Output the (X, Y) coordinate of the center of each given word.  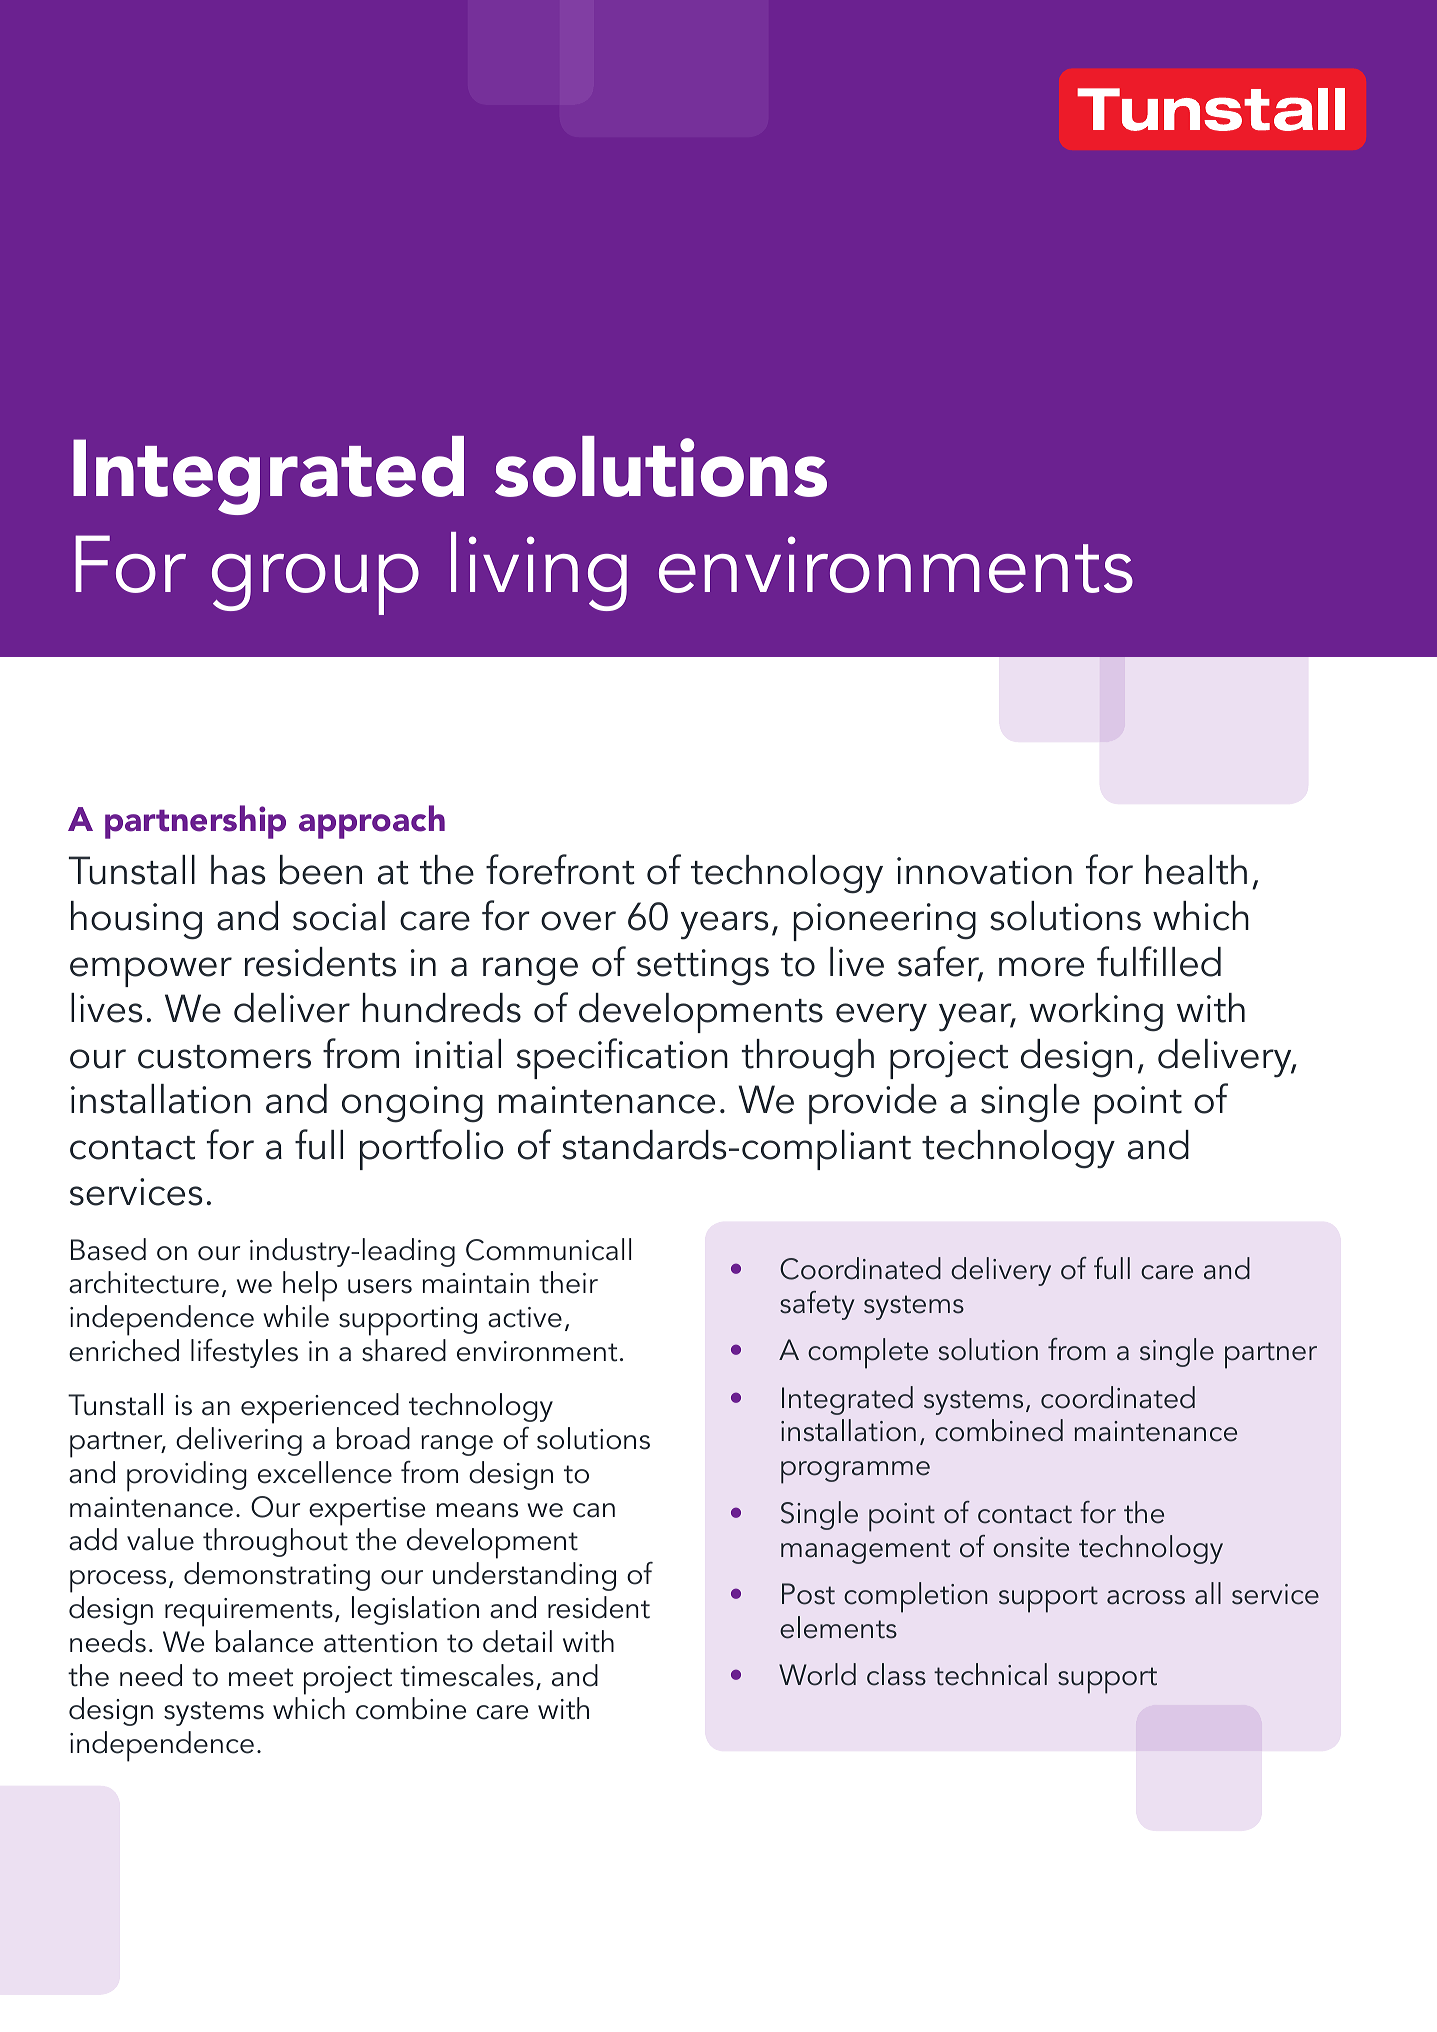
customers (224, 1057)
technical (990, 1674)
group (315, 584)
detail (517, 1641)
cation (677, 1055)
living (539, 571)
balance (264, 1641)
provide (873, 1104)
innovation (984, 871)
